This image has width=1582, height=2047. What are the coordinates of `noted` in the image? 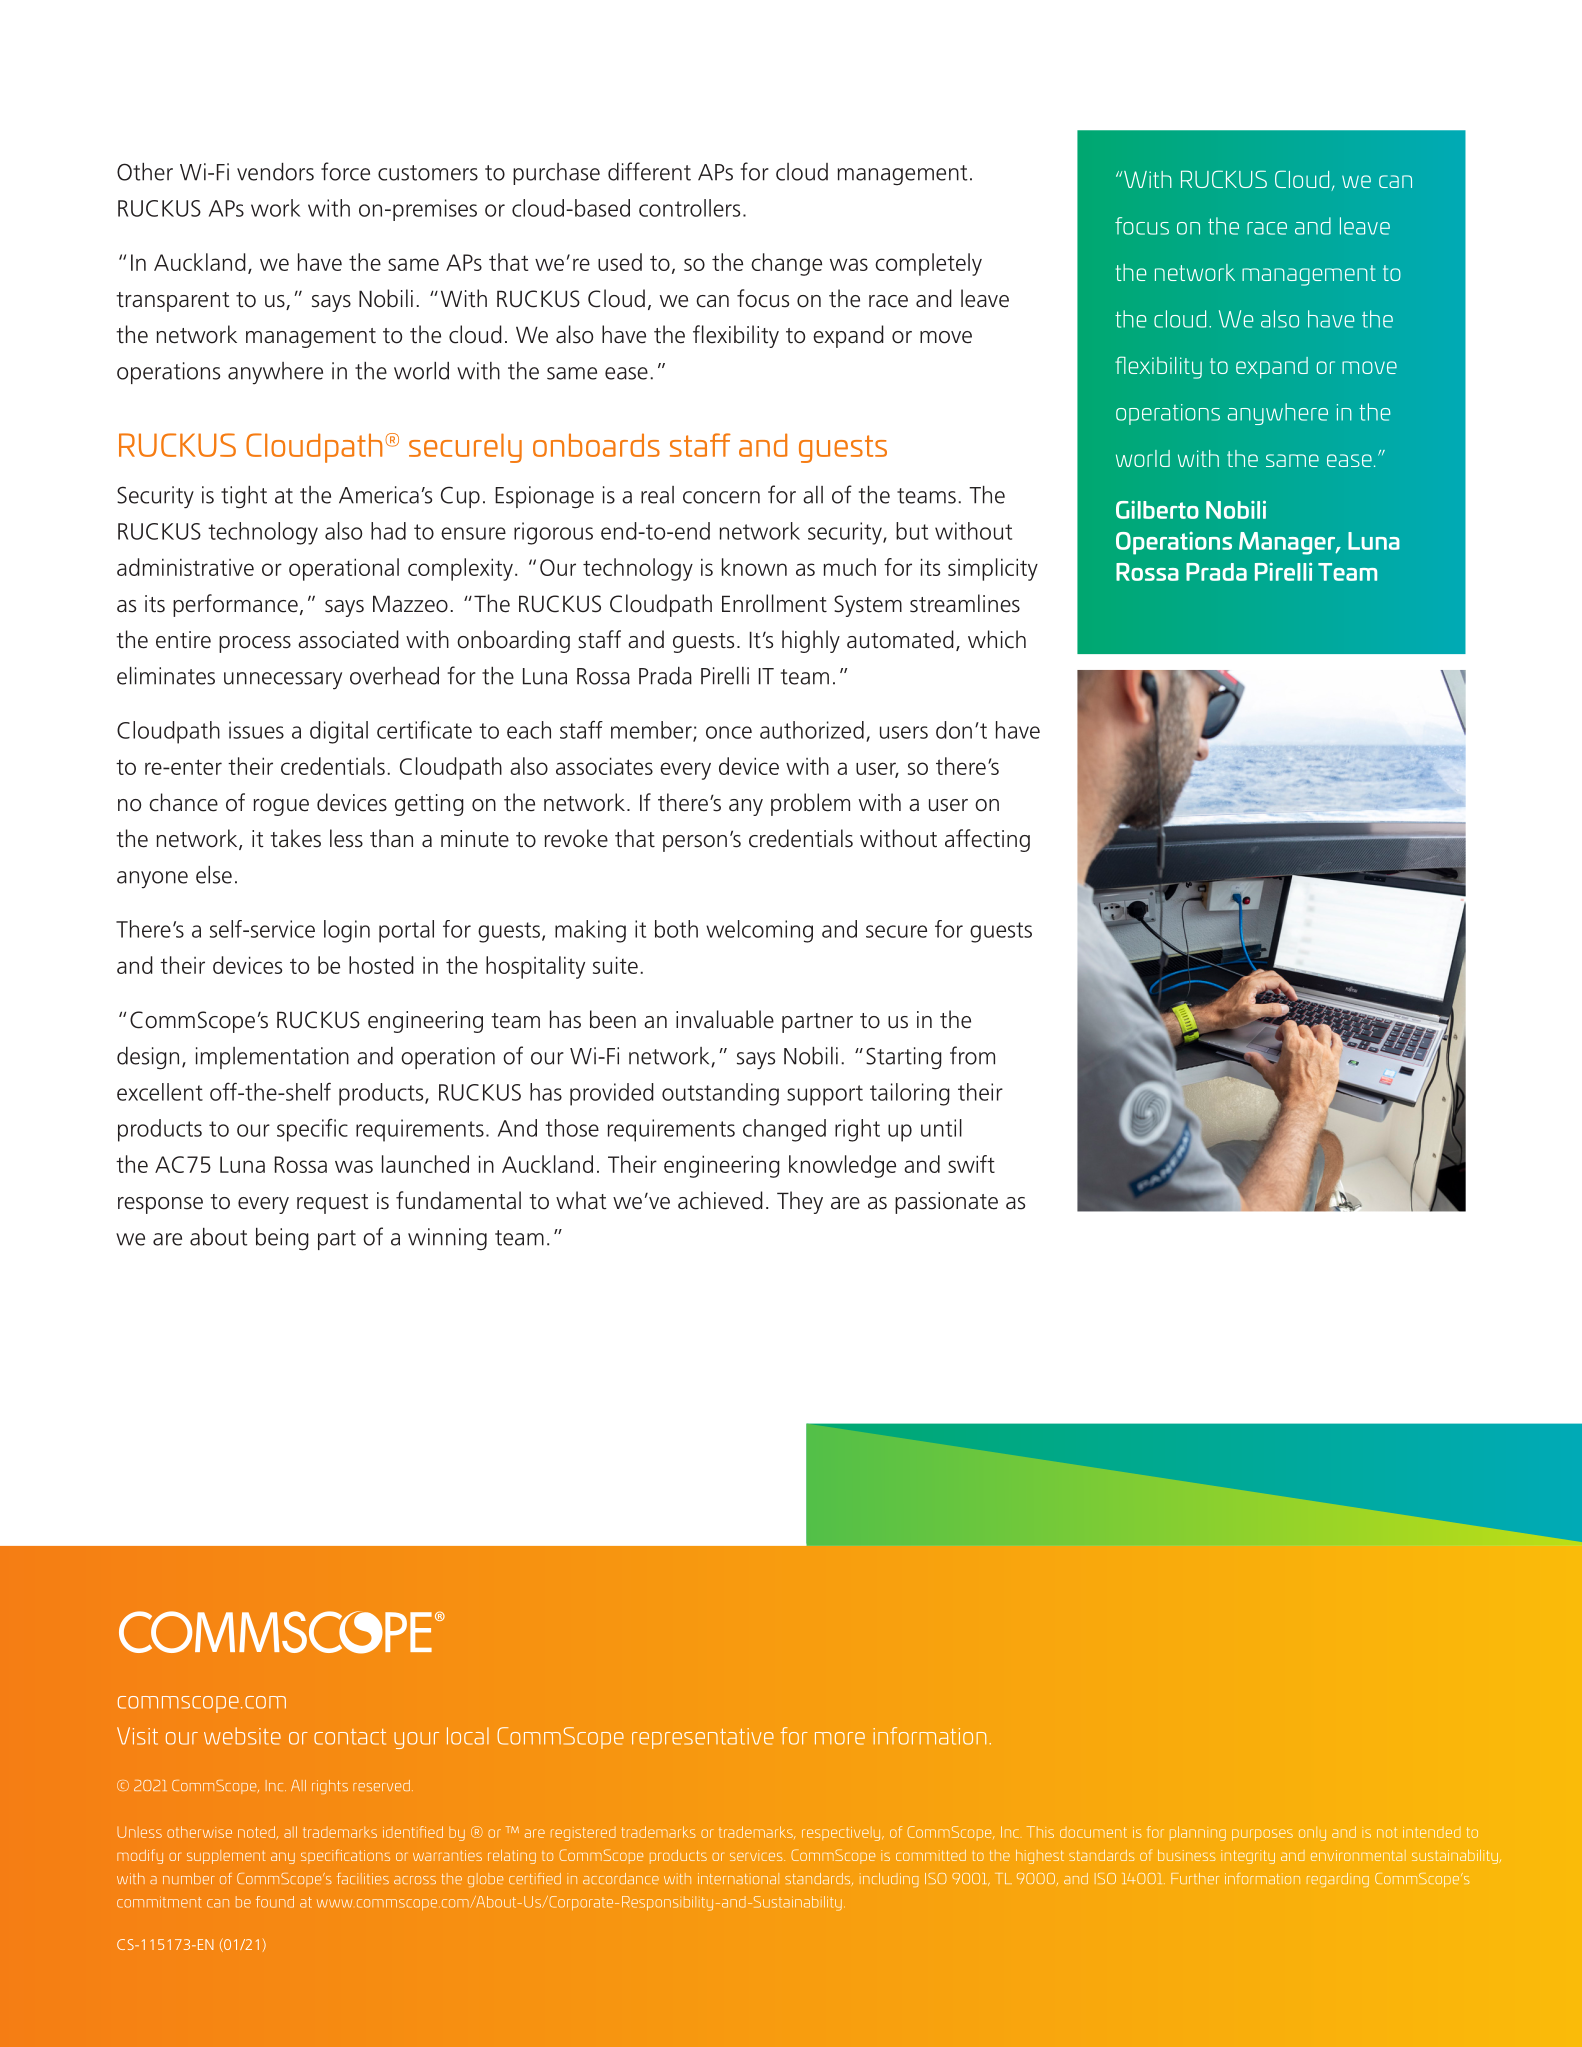 It's located at (257, 1833).
